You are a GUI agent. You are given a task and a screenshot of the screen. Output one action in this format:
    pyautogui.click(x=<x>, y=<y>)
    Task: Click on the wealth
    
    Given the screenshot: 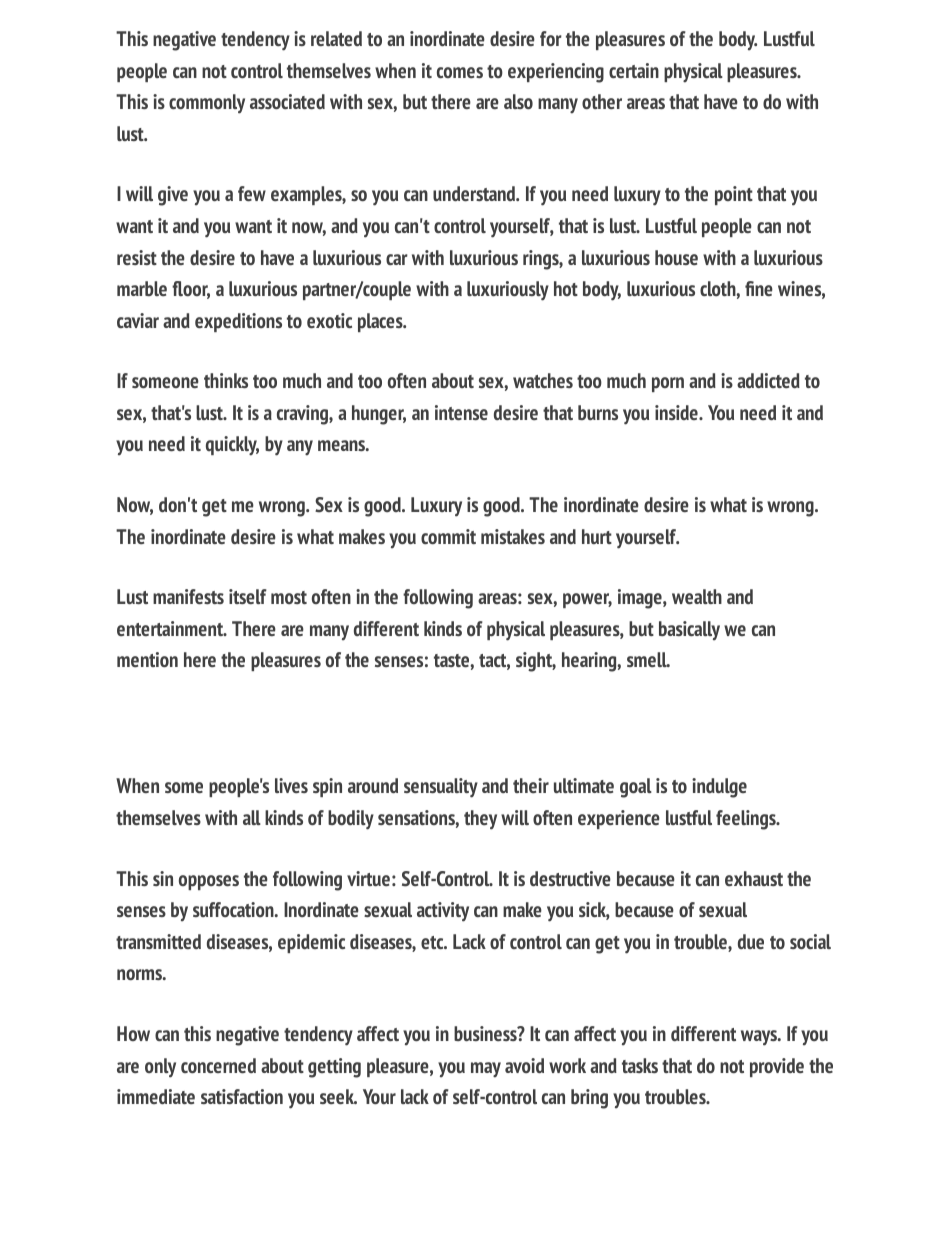 What is the action you would take?
    pyautogui.click(x=697, y=596)
